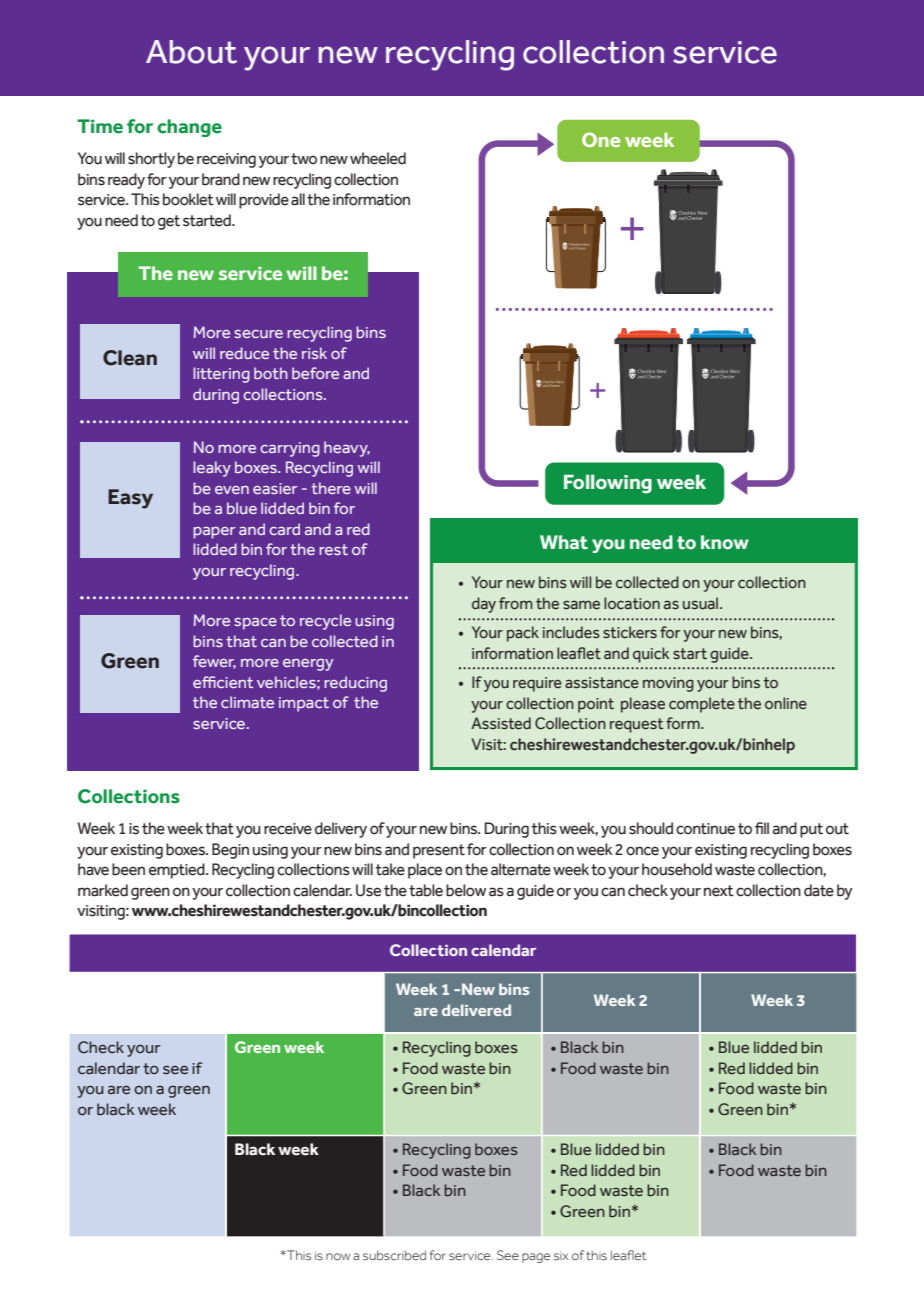 This document has width=924, height=1308. Describe the element at coordinates (561, 1256) in the document. I see `six` at that location.
